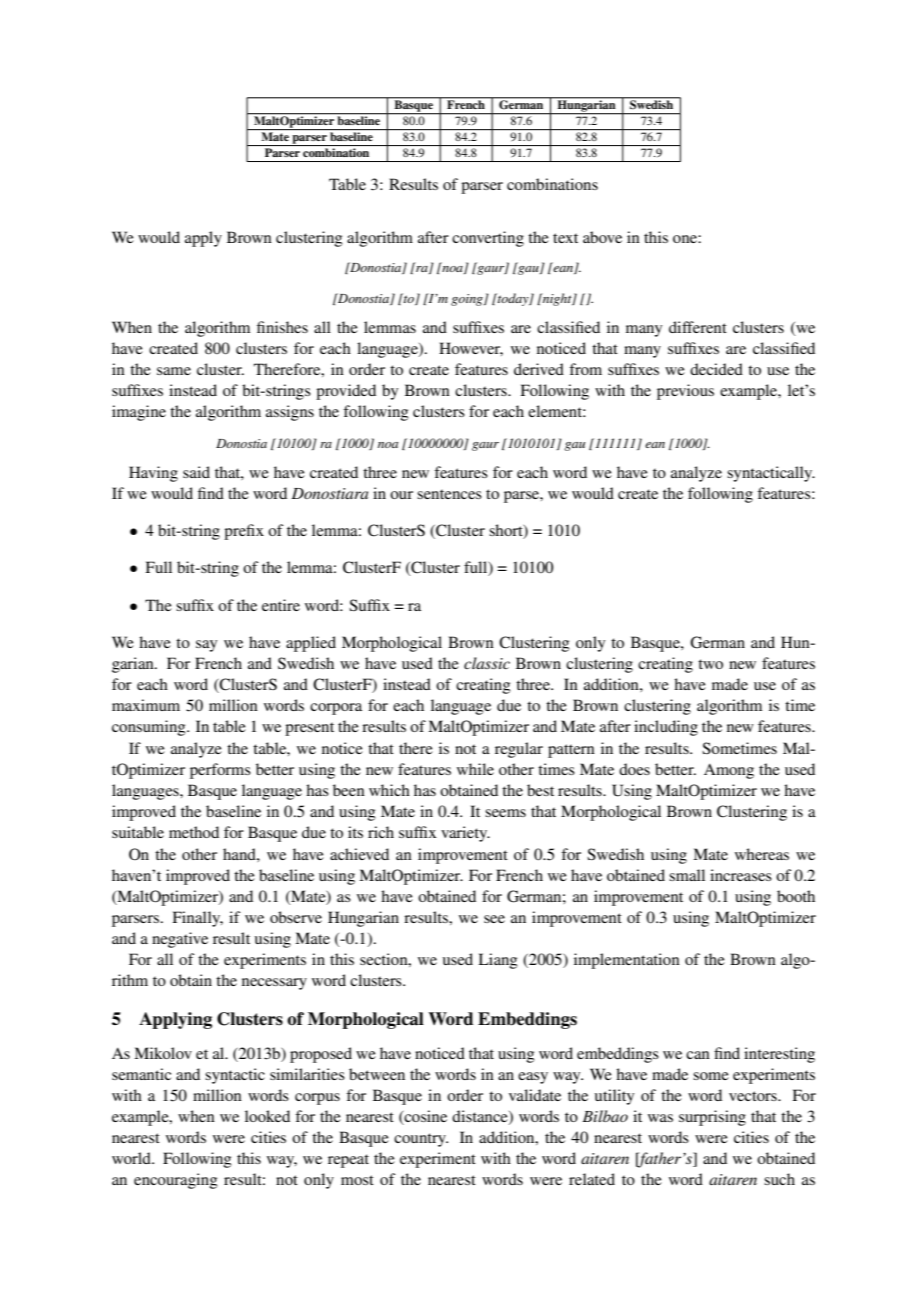 Image resolution: width=924 pixels, height=1308 pixels. Describe the element at coordinates (698, 327) in the screenshot. I see `different` at that location.
